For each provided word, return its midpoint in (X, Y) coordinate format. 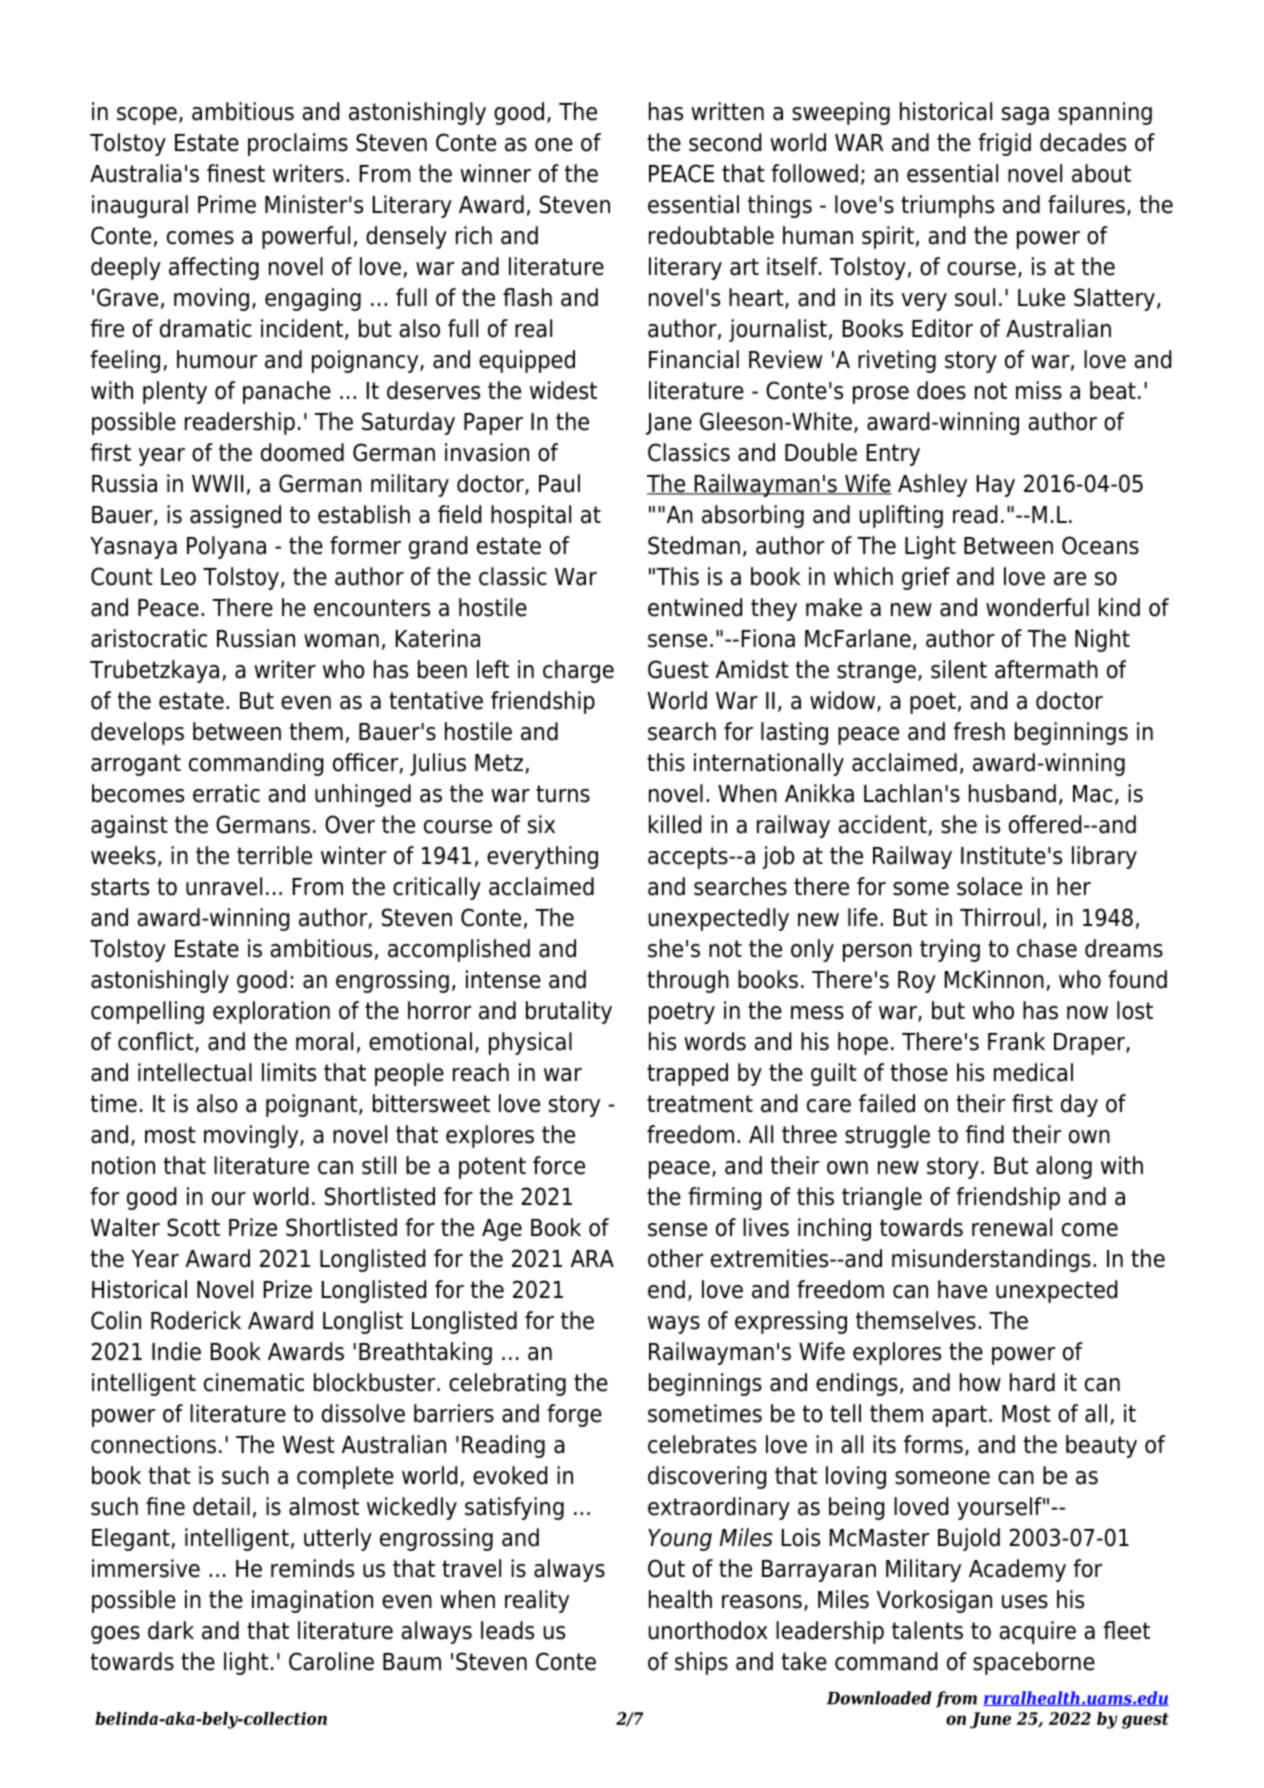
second (725, 142)
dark (171, 1630)
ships (701, 1663)
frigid (1004, 144)
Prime (227, 204)
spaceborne (1034, 1663)
